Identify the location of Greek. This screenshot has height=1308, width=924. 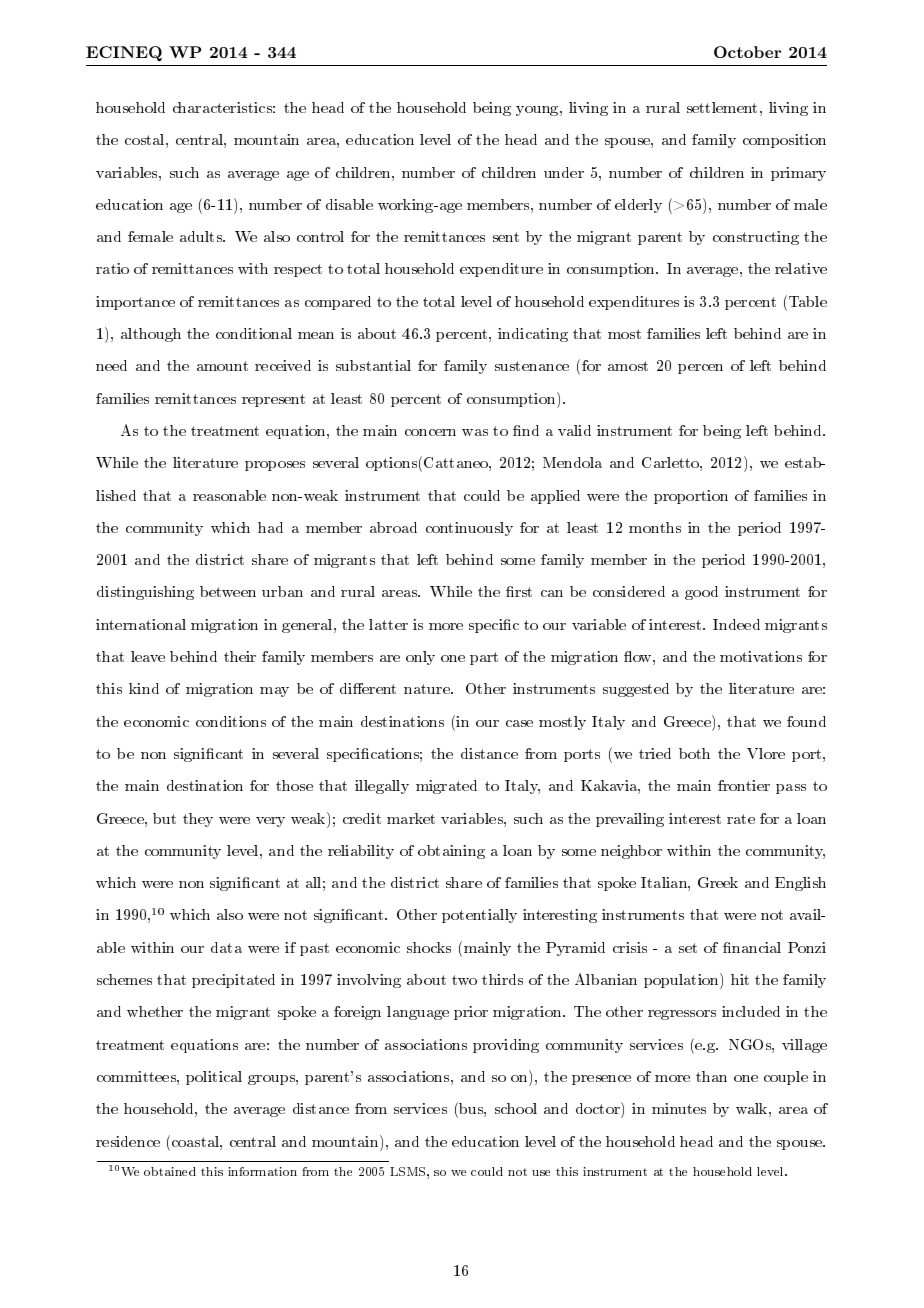
(718, 882).
